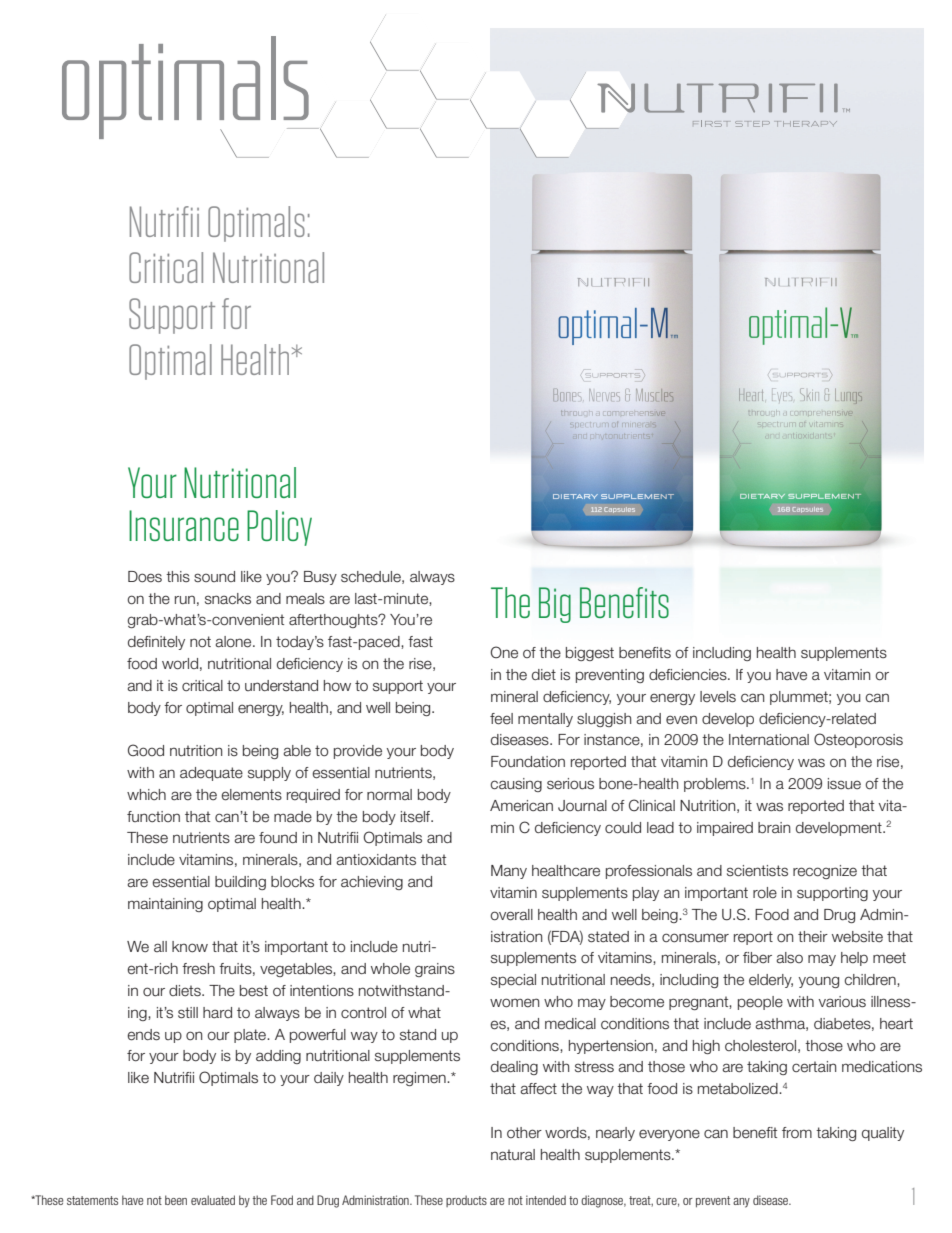 The width and height of the screenshot is (952, 1233). I want to click on Insurance, so click(184, 525).
